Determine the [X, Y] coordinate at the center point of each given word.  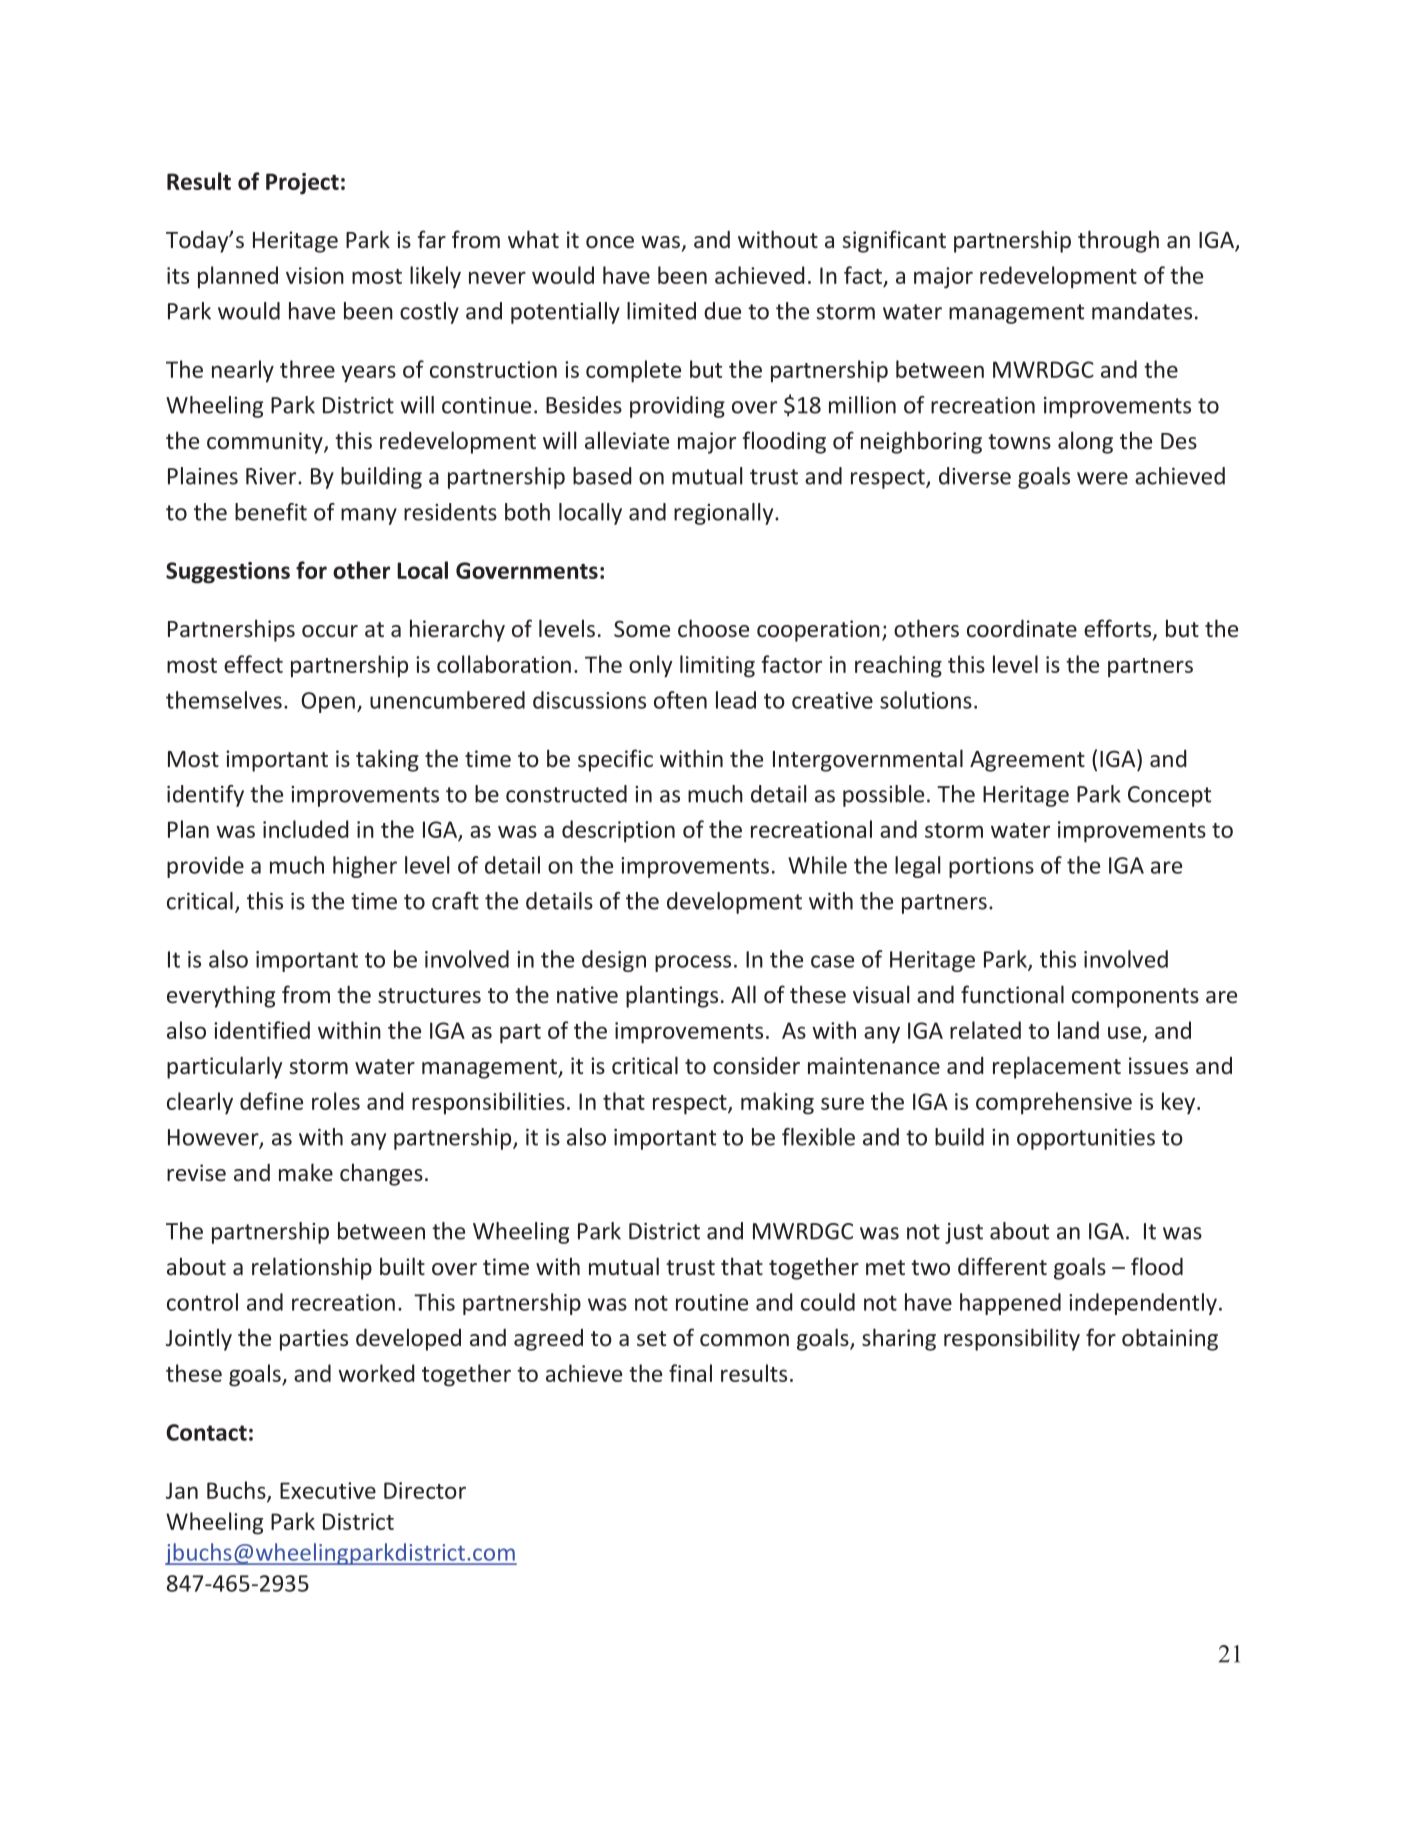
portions [991, 867]
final [690, 1373]
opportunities [1086, 1139]
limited [661, 311]
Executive [328, 1490]
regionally [725, 514]
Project [302, 184]
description [618, 831]
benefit [271, 512]
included [306, 829]
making [777, 1103]
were [1102, 478]
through [1118, 241]
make [306, 1172]
